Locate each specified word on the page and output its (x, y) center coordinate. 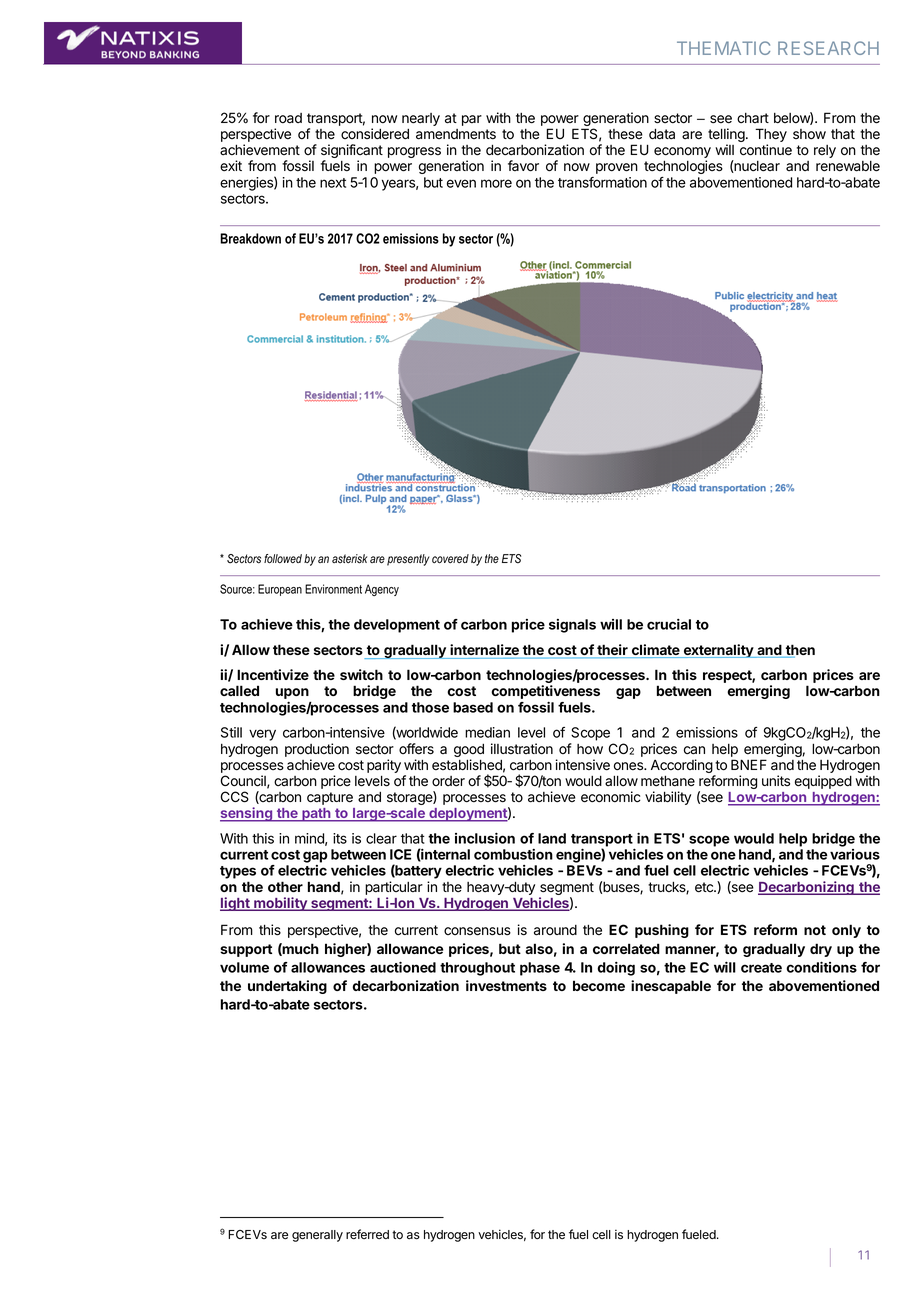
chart (753, 118)
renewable (848, 166)
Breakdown (250, 238)
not (815, 930)
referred (367, 1234)
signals (572, 626)
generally (317, 1236)
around (555, 930)
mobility (280, 904)
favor (523, 166)
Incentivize (273, 674)
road (288, 118)
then (799, 651)
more (496, 183)
